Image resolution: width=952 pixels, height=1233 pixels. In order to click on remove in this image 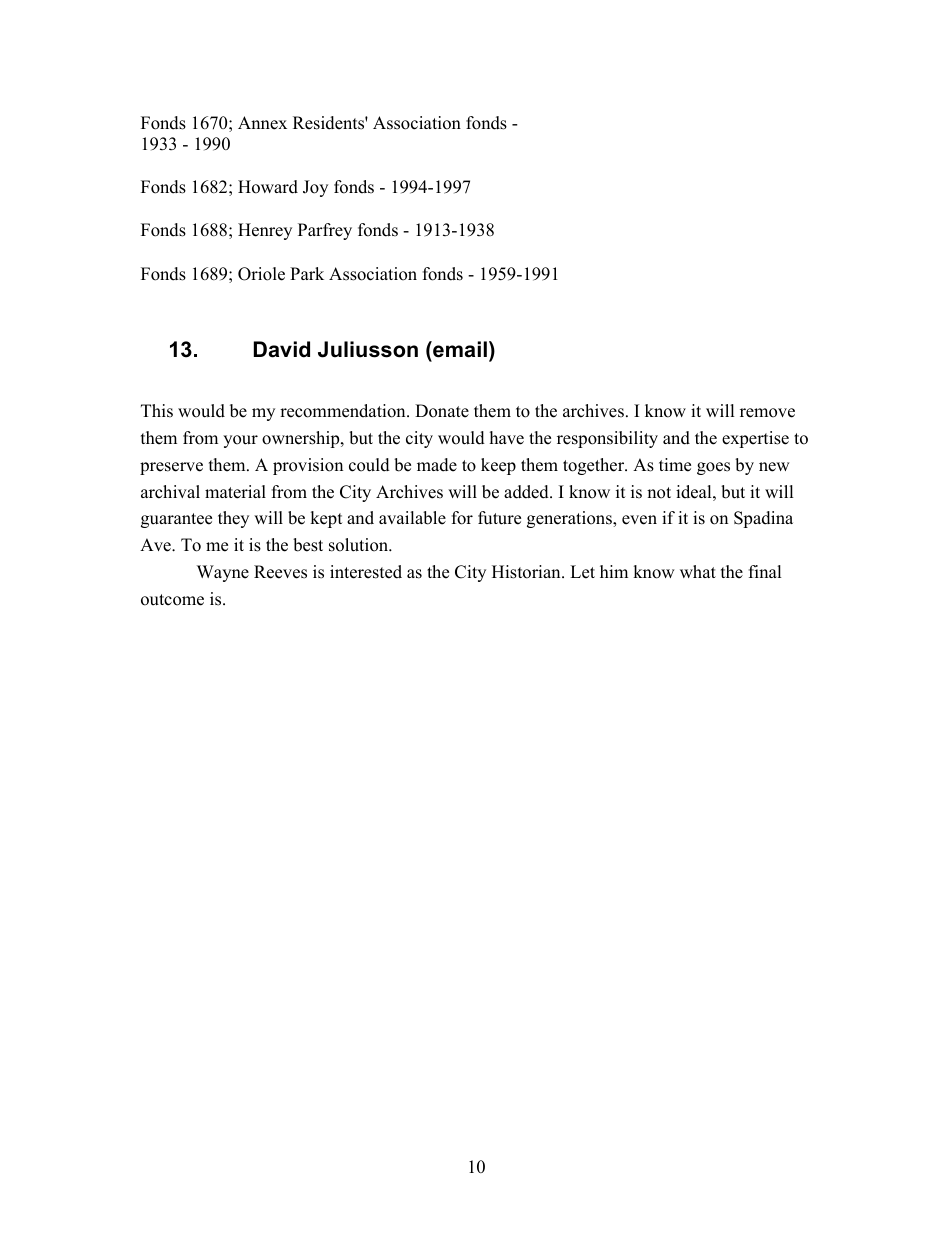, I will do `click(767, 413)`.
